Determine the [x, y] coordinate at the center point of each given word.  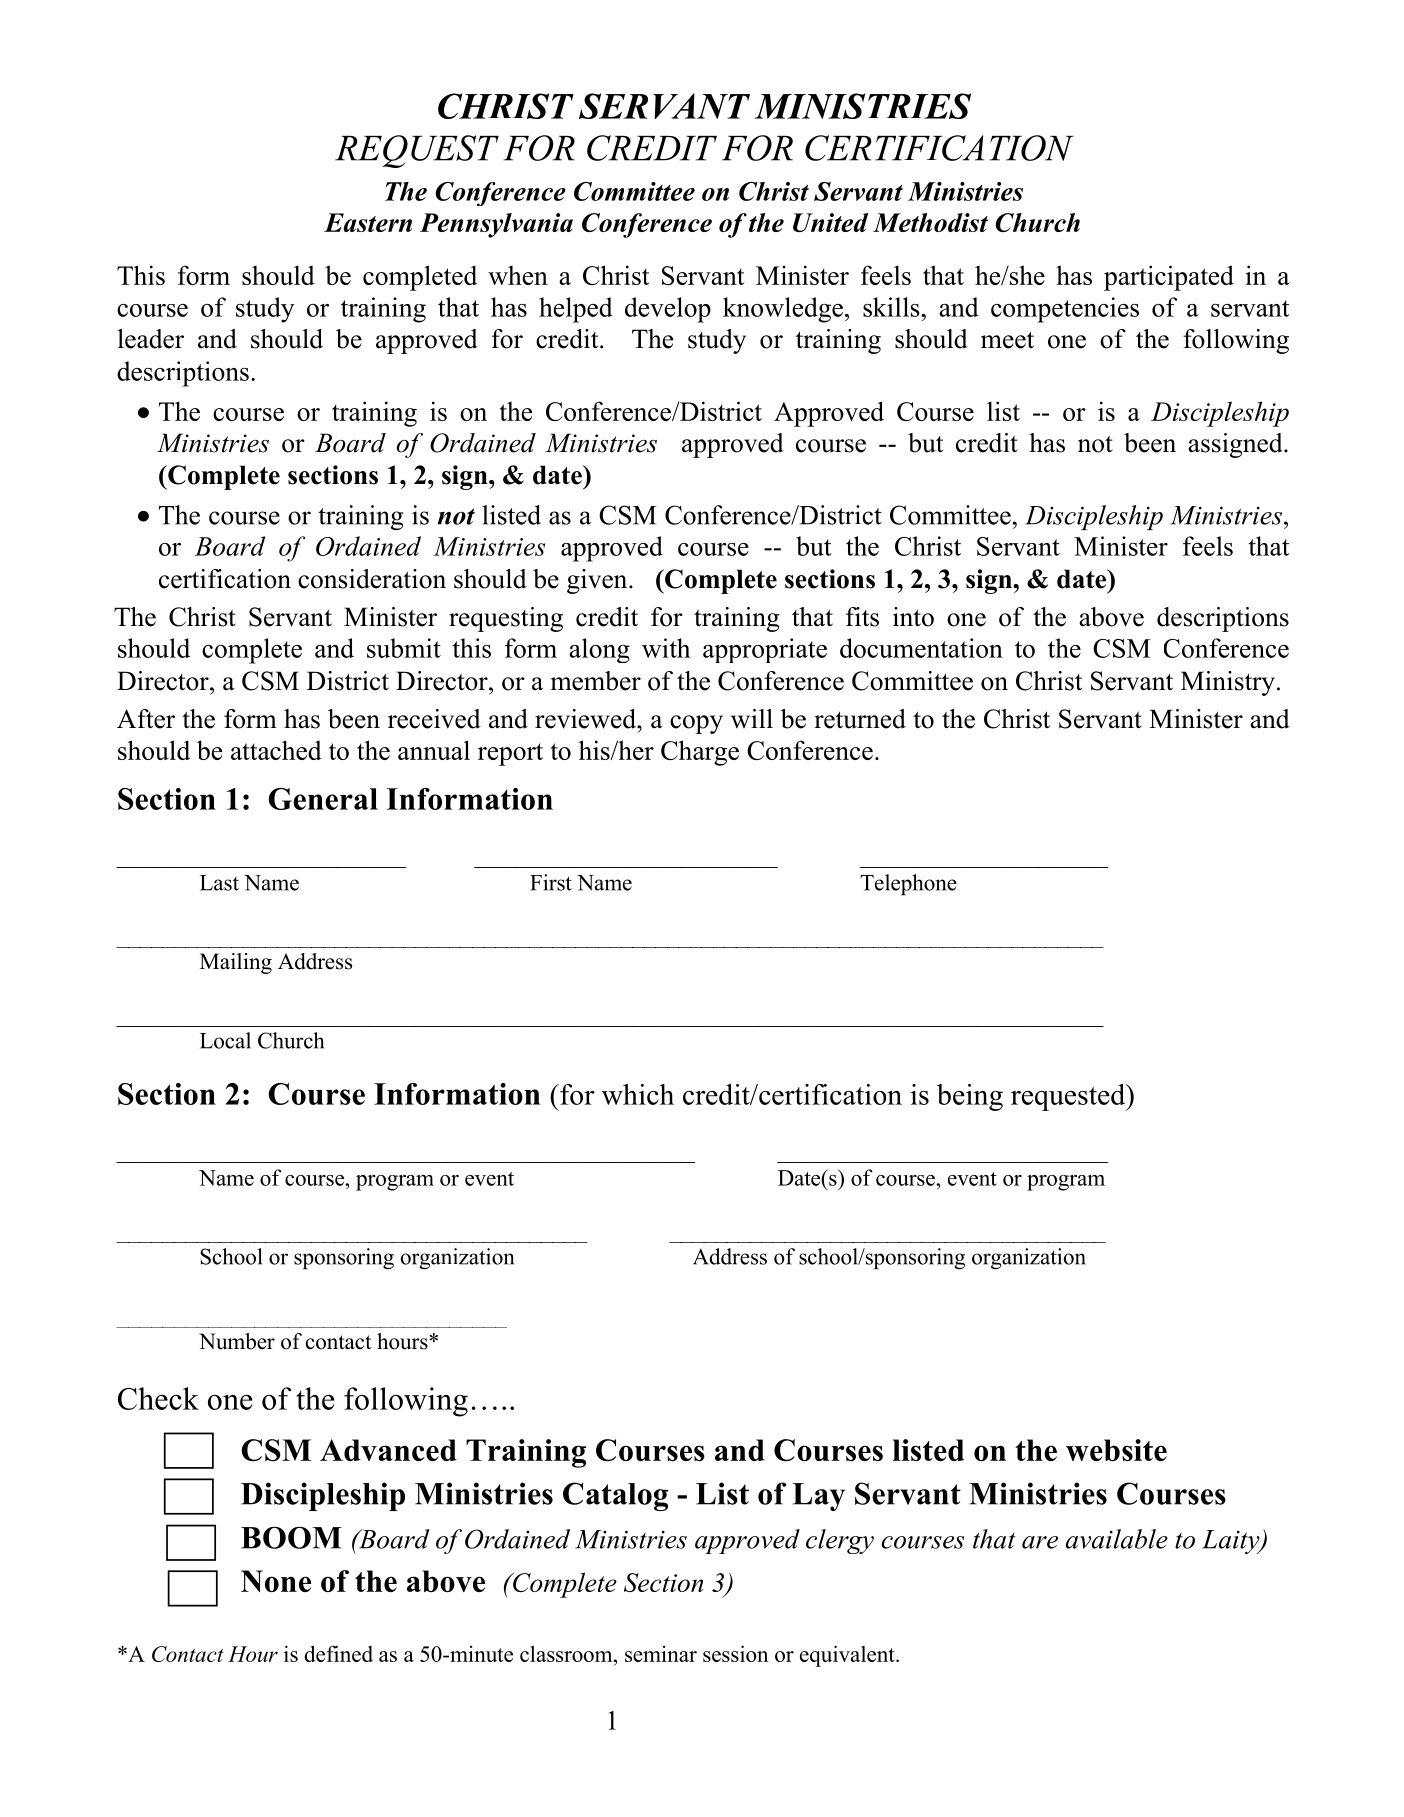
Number [237, 1341]
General [323, 799]
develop [668, 310]
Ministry [1228, 683]
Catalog [615, 1496]
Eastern [368, 222]
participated [1169, 278]
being [970, 1097]
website [1116, 1450]
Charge [700, 753]
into [913, 617]
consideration [372, 579]
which [638, 1094]
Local [225, 1040]
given [598, 581]
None [276, 1581]
